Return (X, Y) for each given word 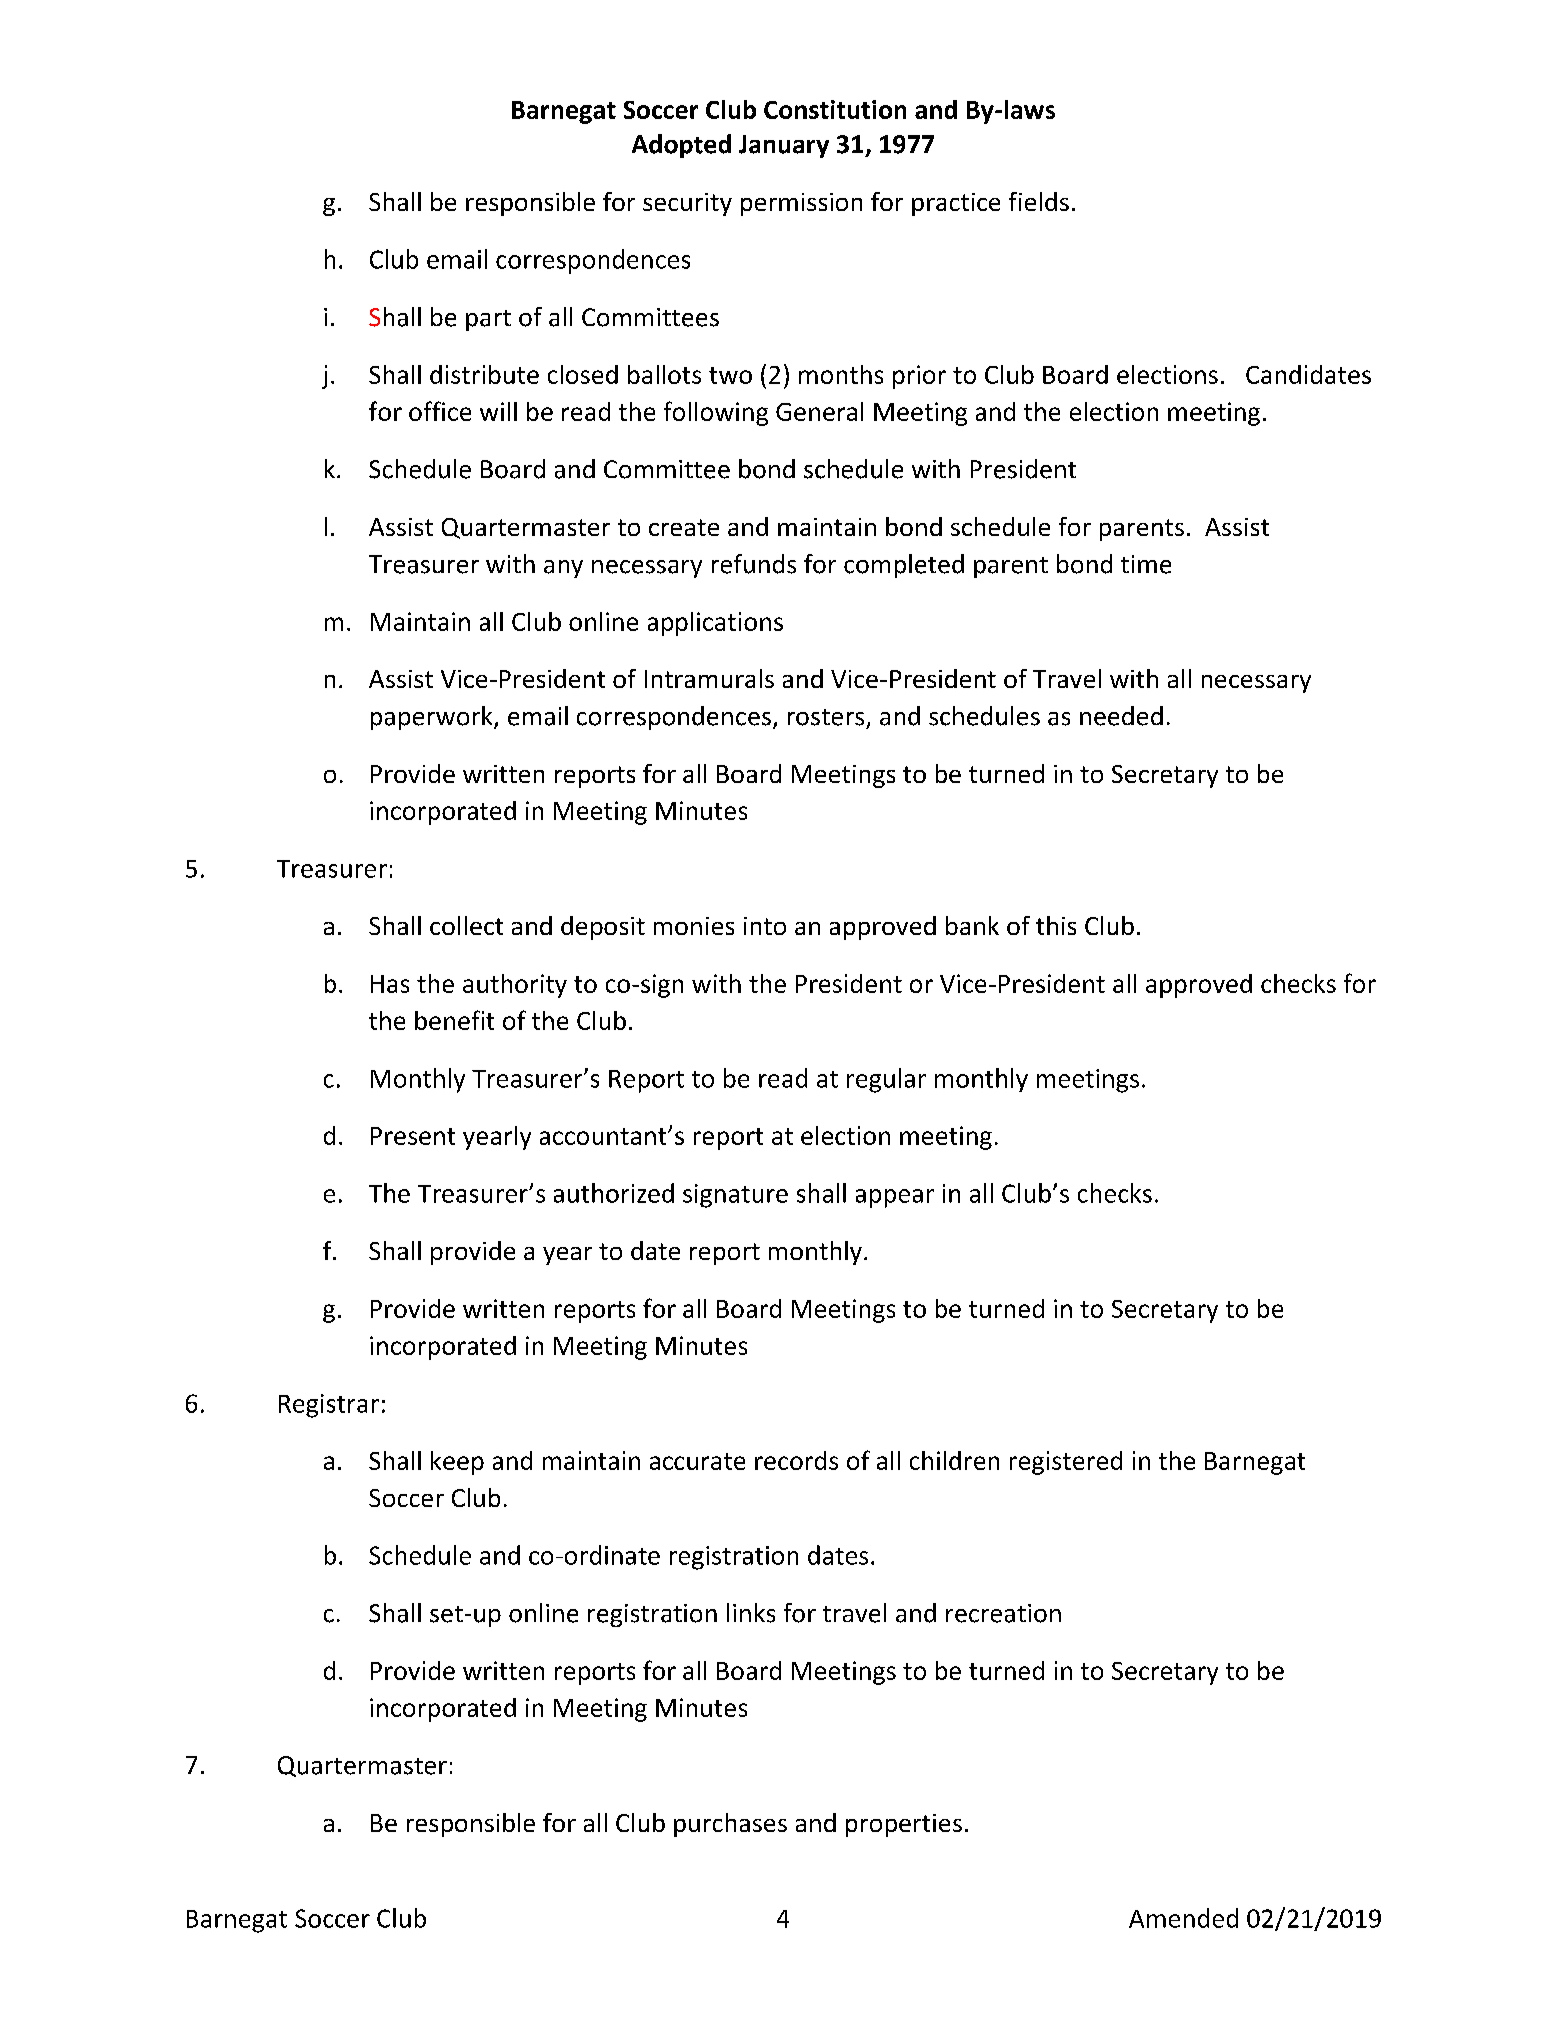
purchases (730, 1825)
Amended (1183, 1918)
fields (1039, 201)
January (784, 146)
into (765, 926)
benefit (454, 1020)
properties (904, 1825)
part (488, 320)
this (1056, 925)
